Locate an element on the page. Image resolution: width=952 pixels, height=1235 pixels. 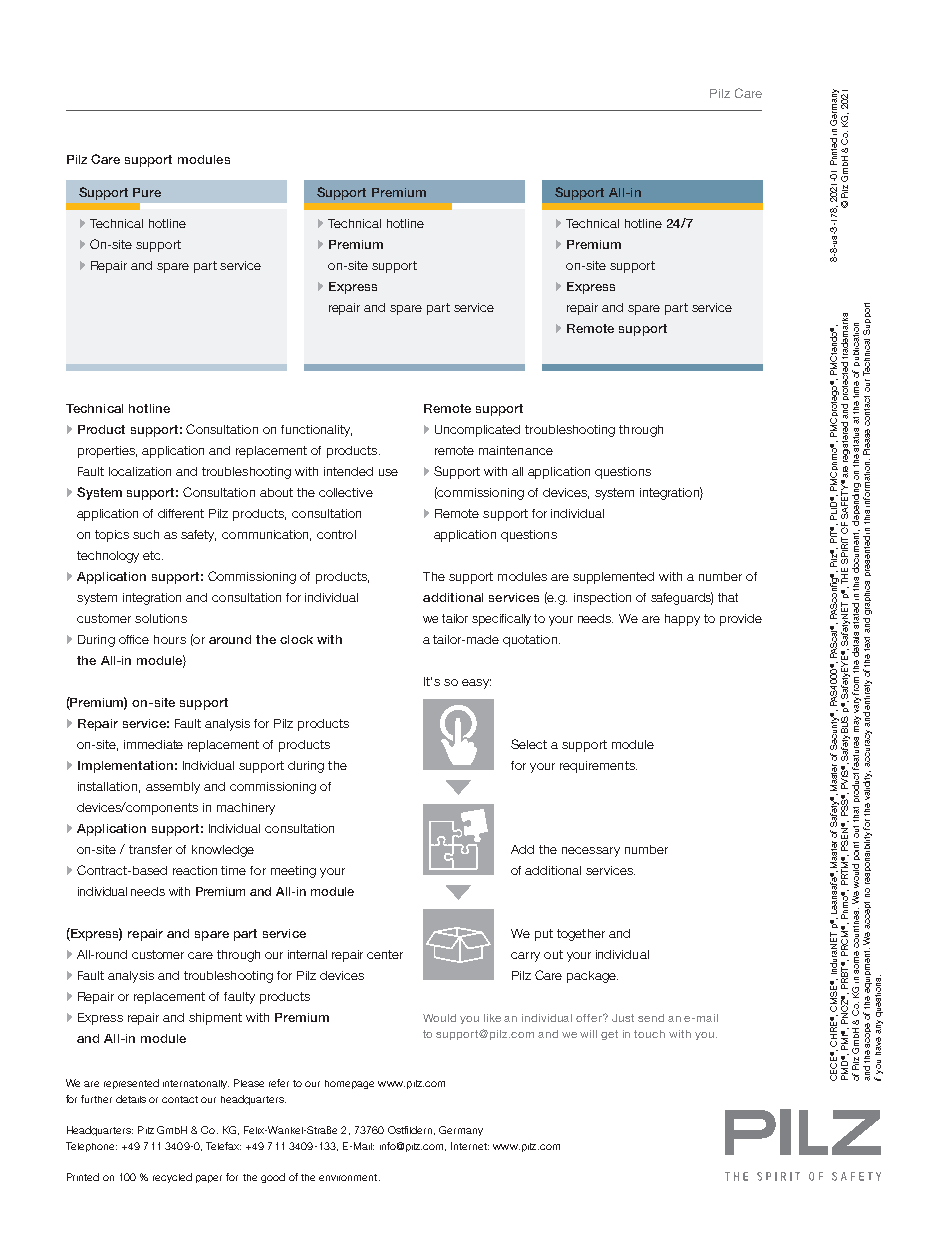
localization is located at coordinates (140, 471).
